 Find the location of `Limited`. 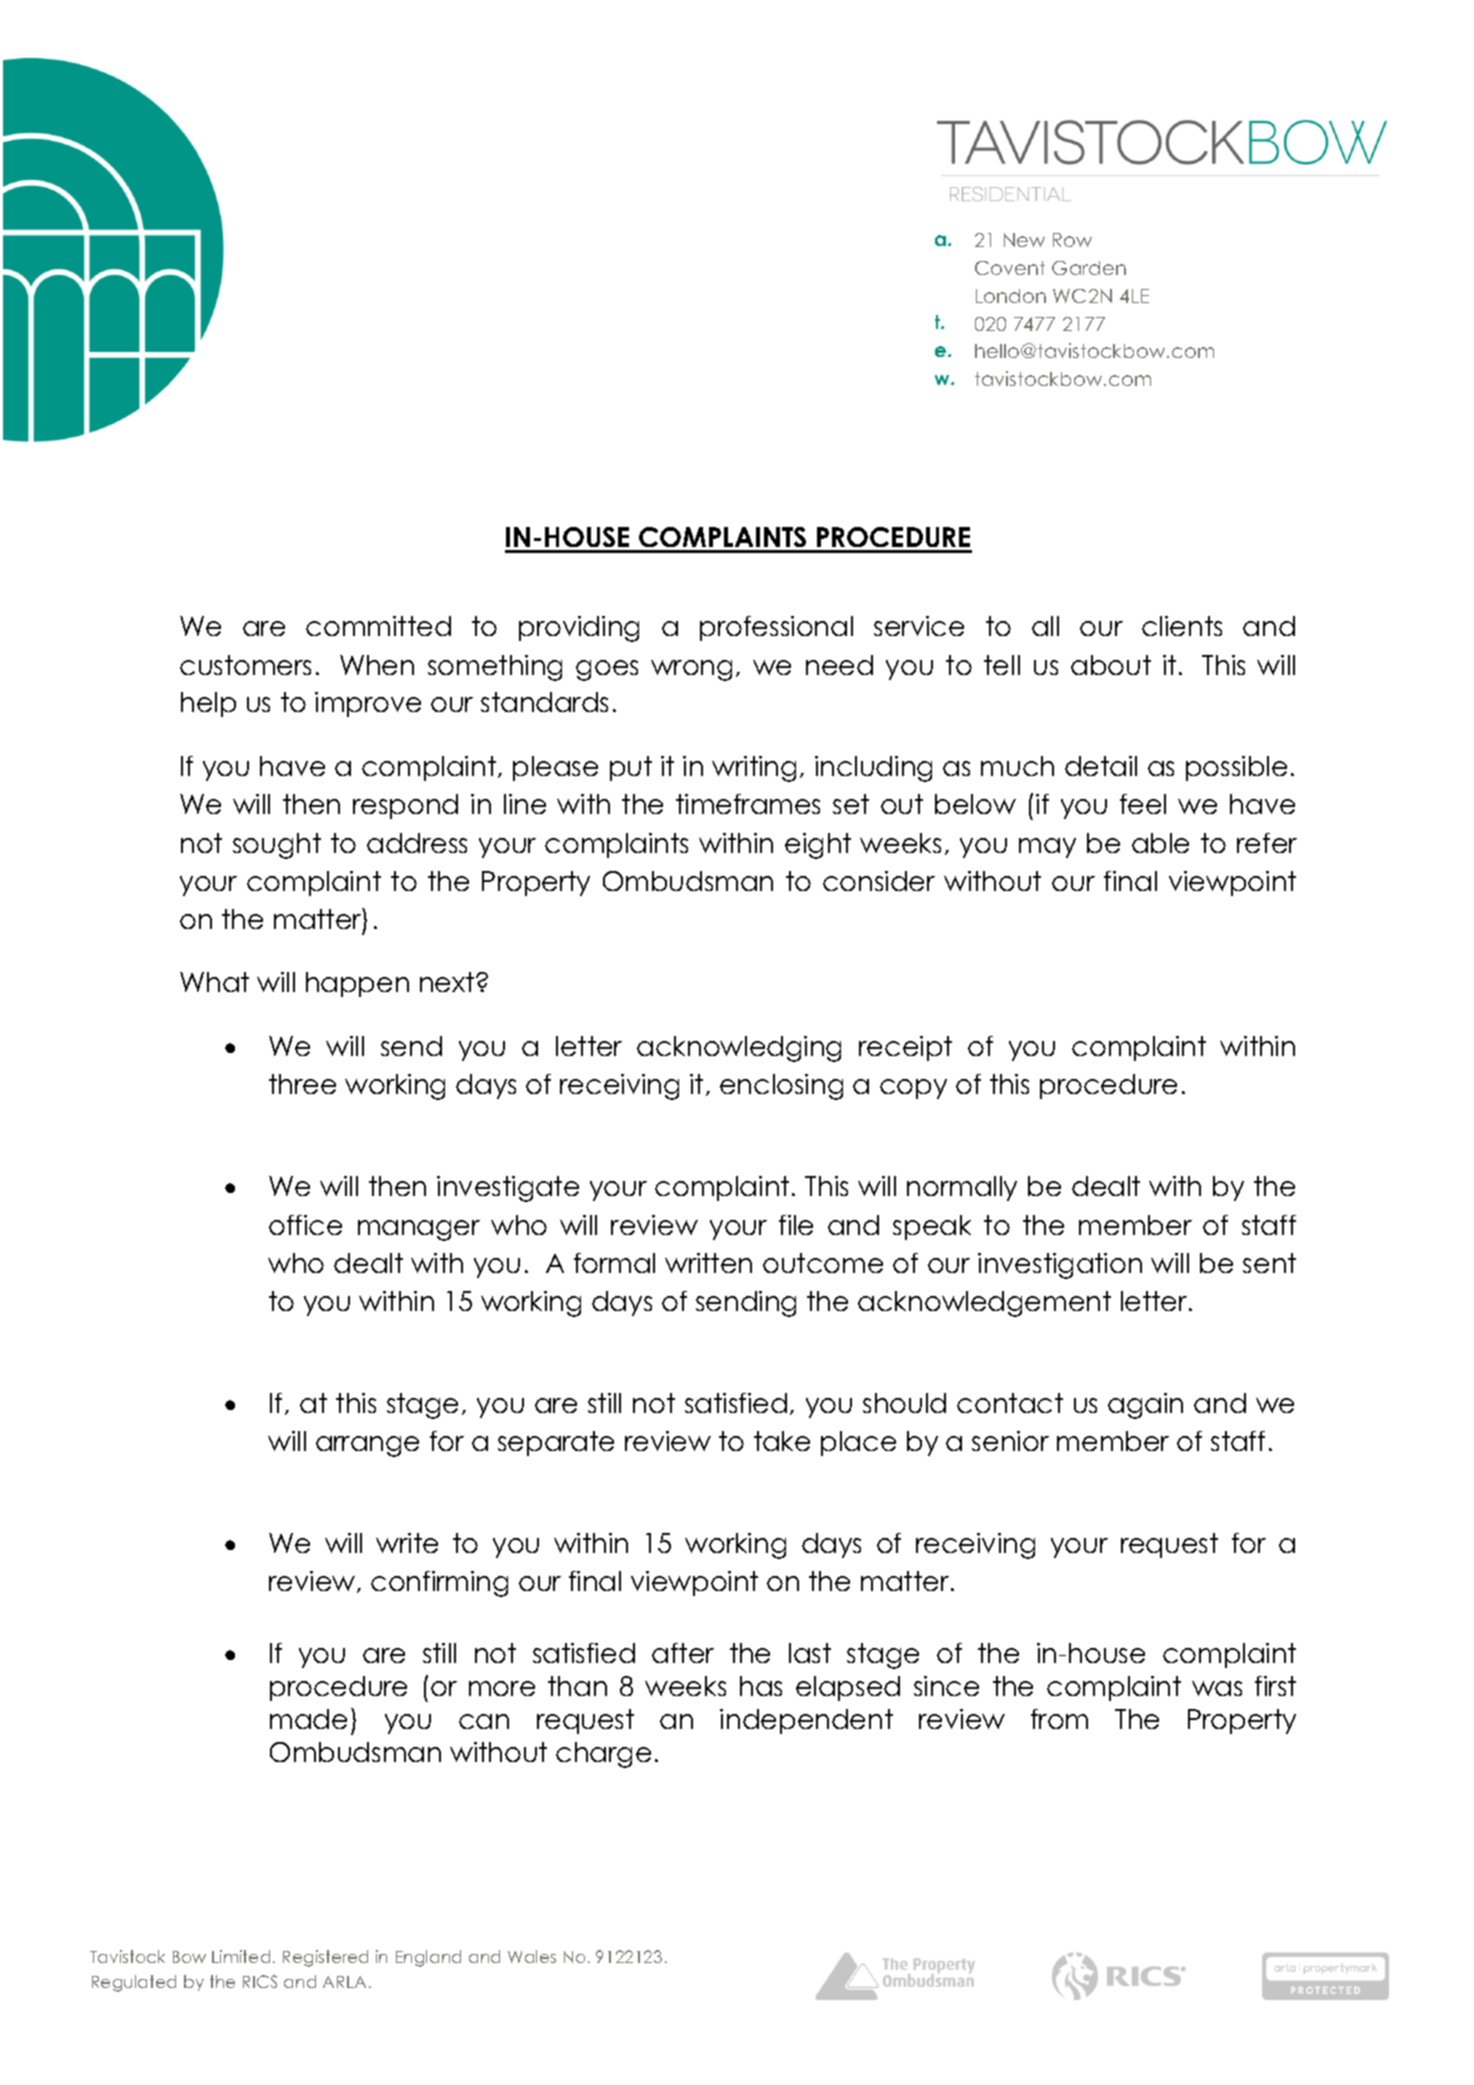

Limited is located at coordinates (241, 1956).
